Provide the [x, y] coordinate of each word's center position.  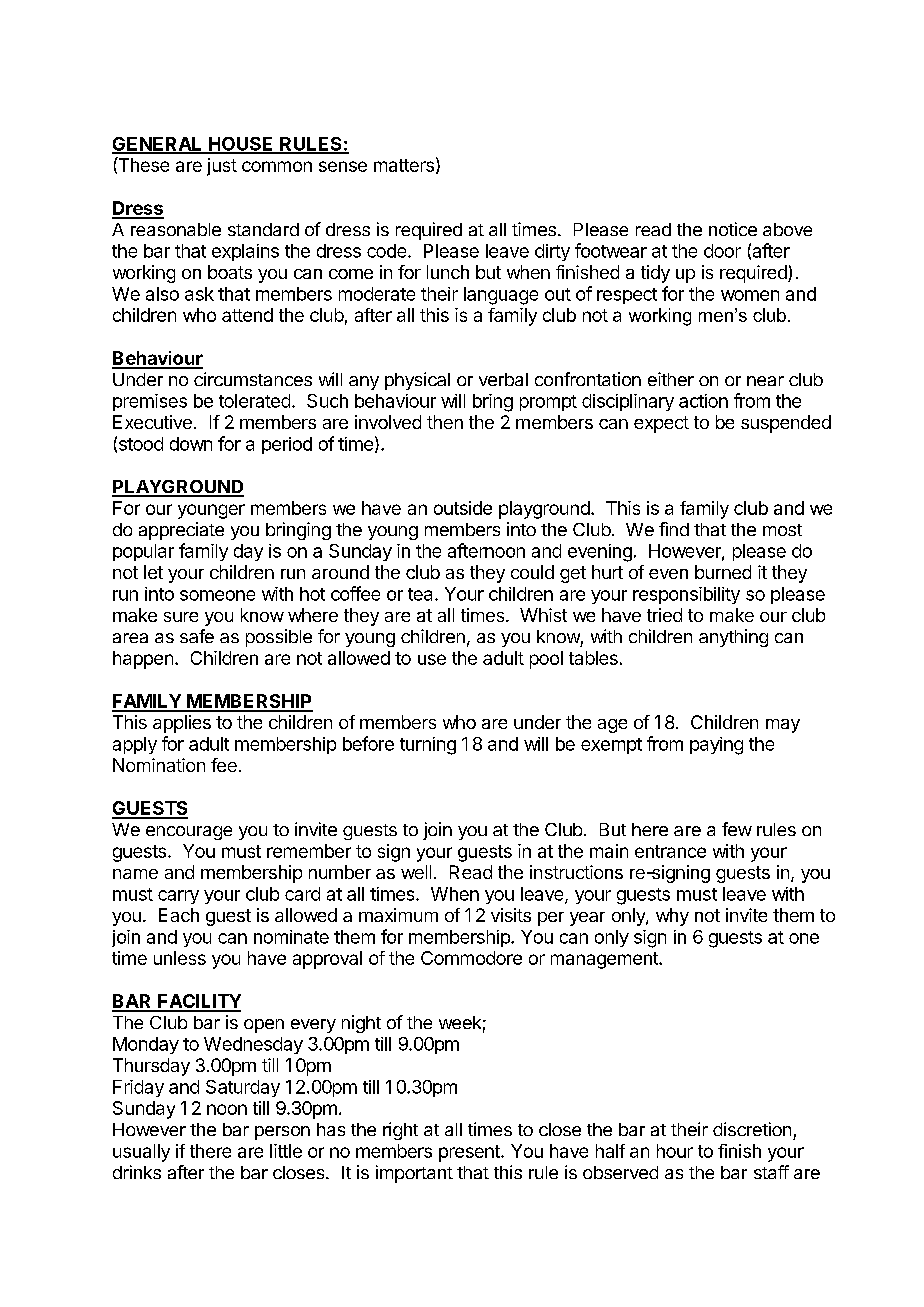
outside [463, 508]
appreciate [181, 531]
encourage [189, 833]
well [416, 872]
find [674, 529]
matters [404, 165]
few [737, 829]
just [222, 167]
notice [733, 229]
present [470, 1153]
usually [141, 1153]
